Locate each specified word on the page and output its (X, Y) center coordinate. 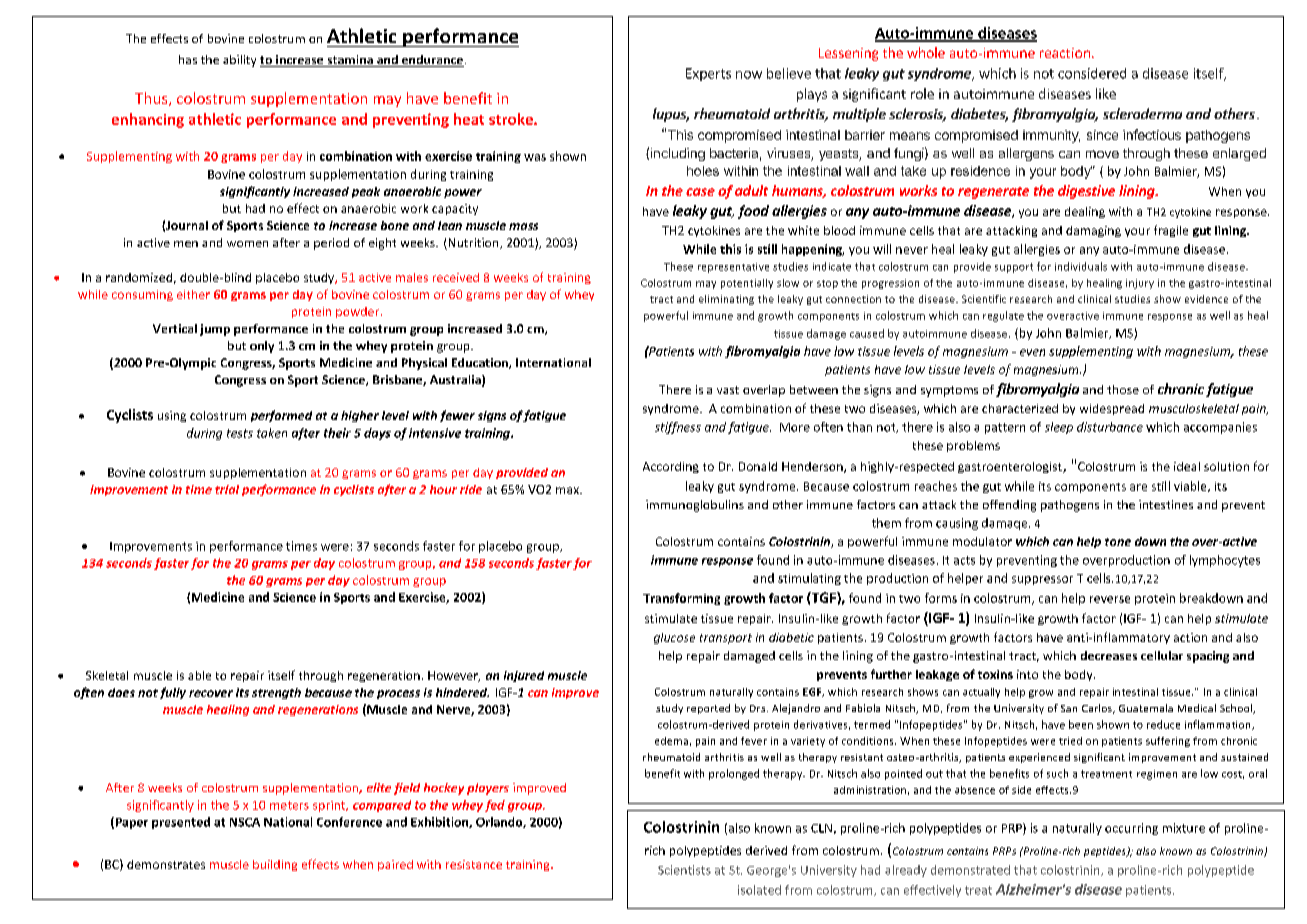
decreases (1109, 655)
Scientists (684, 870)
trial (227, 489)
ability (239, 61)
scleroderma (1142, 113)
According (671, 467)
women (247, 244)
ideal (1187, 466)
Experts (708, 74)
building (275, 865)
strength (276, 693)
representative (733, 268)
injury (1140, 284)
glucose (674, 638)
